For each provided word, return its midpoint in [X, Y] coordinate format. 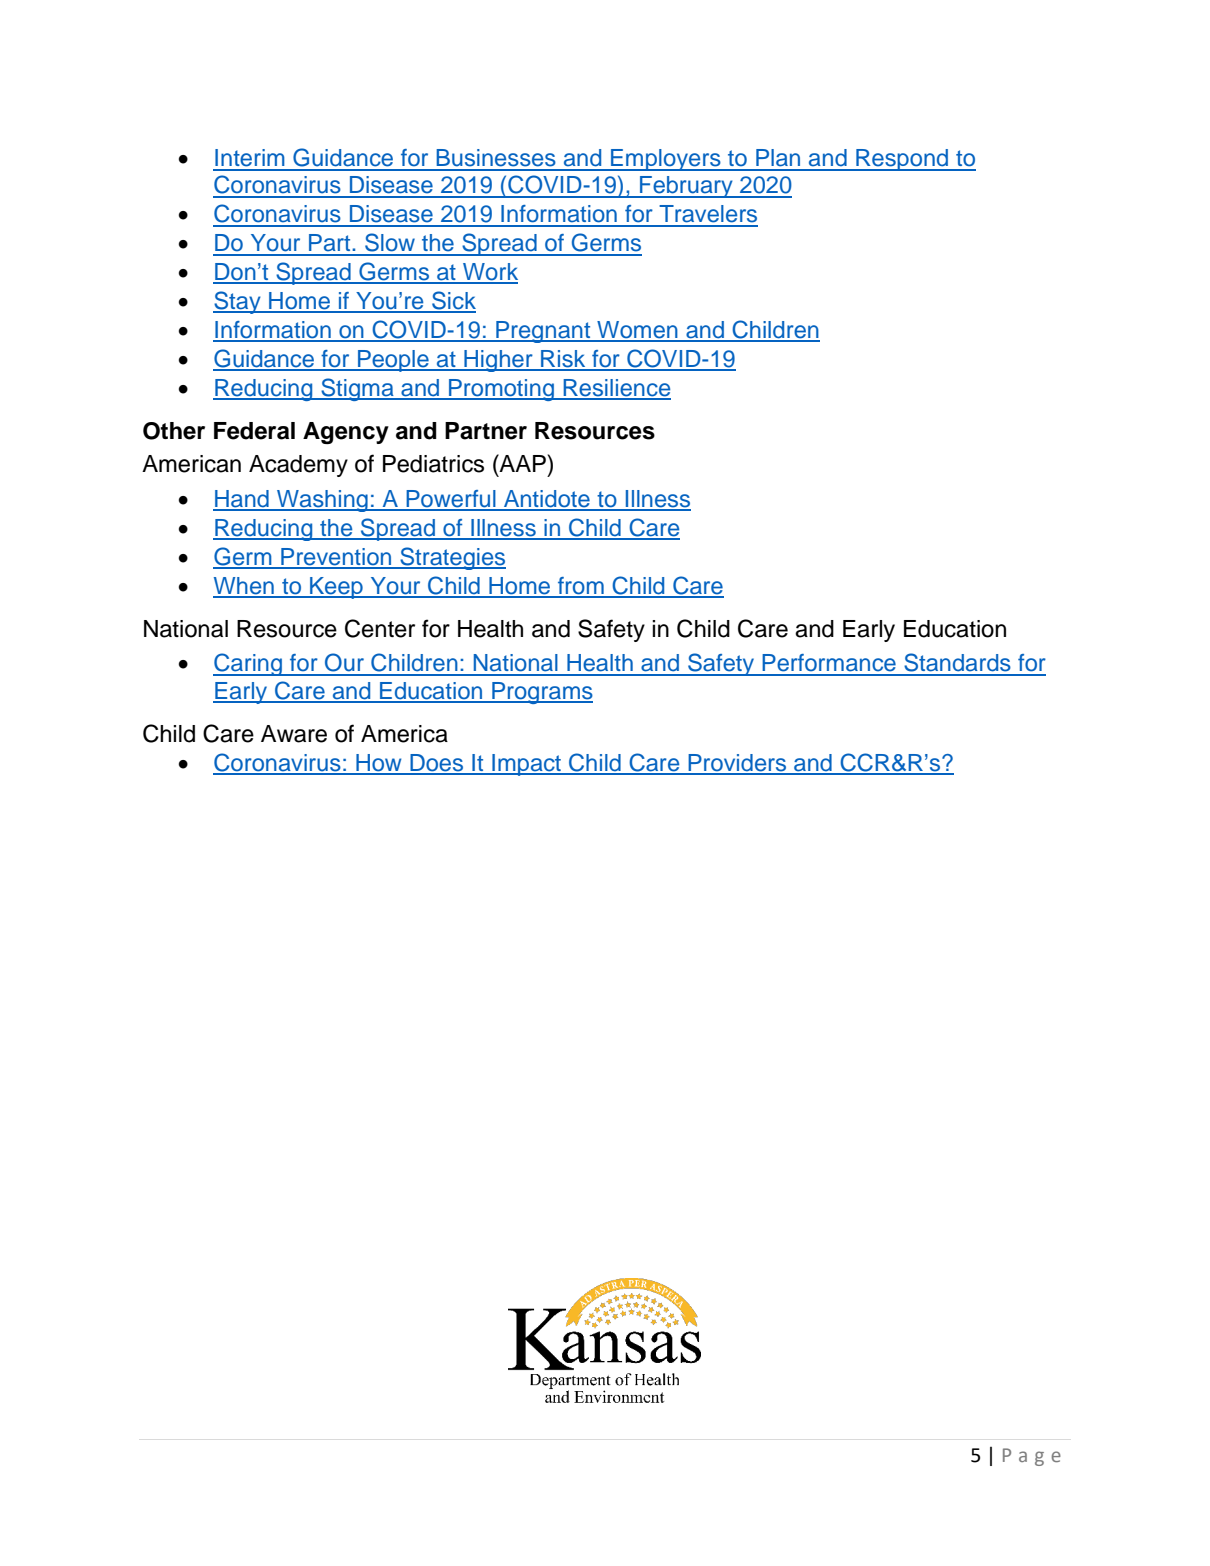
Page [1032, 1457]
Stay [238, 302]
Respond [902, 160]
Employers [666, 160]
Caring [248, 664]
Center [380, 628]
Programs [541, 693]
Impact [527, 765]
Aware [294, 734]
